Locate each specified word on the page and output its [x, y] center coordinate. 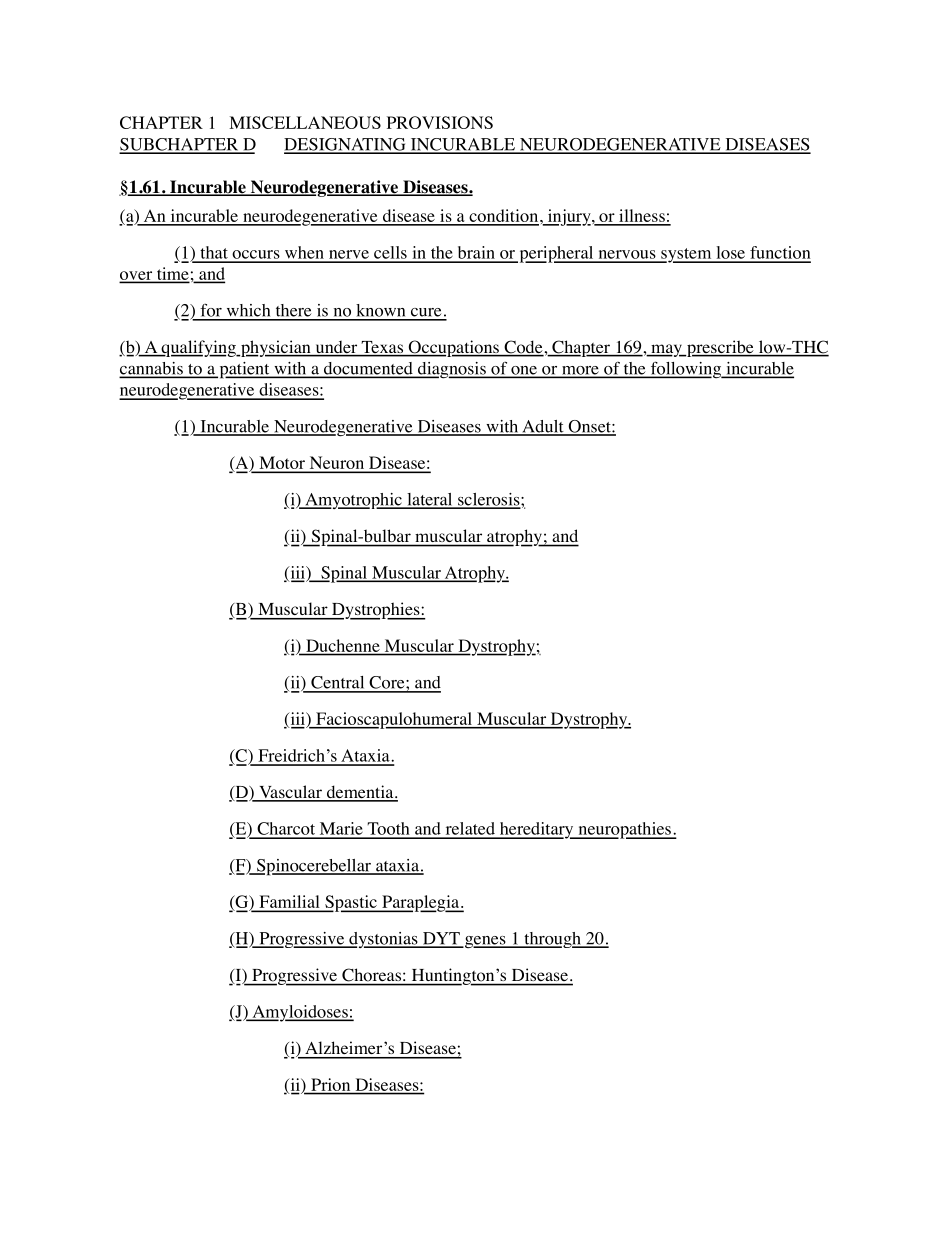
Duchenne [343, 645]
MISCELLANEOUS [305, 122]
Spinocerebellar [313, 867]
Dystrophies [376, 611]
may [666, 350]
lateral [430, 500]
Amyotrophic [353, 501]
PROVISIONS [440, 122]
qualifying [198, 348]
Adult [543, 427]
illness [642, 217]
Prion [331, 1084]
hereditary [536, 830]
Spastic [351, 903]
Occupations [453, 348]
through [552, 940]
